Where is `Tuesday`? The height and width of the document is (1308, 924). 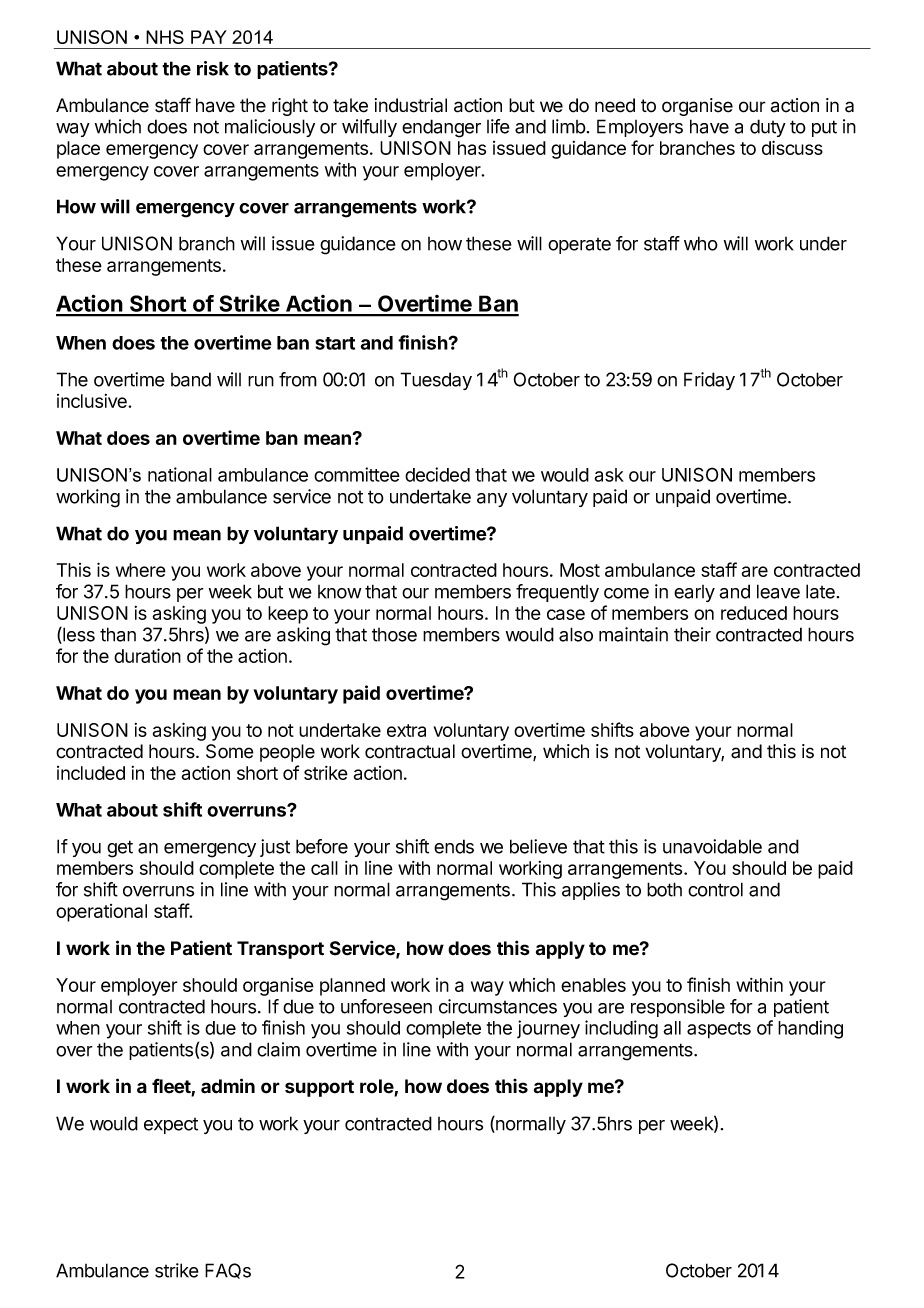
Tuesday is located at coordinates (436, 381).
